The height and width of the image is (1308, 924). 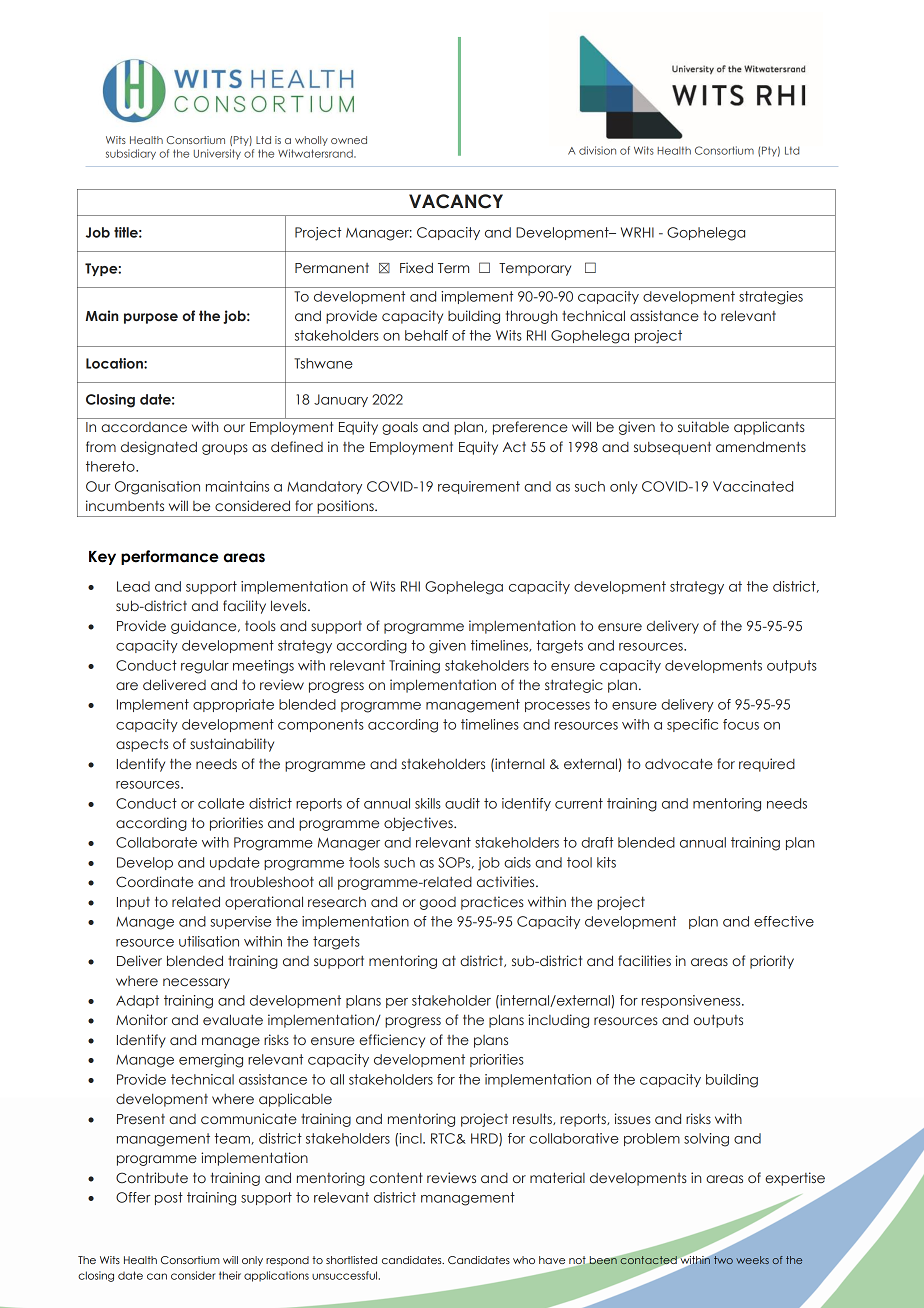 What do you see at coordinates (597, 150) in the image?
I see `division` at bounding box center [597, 150].
